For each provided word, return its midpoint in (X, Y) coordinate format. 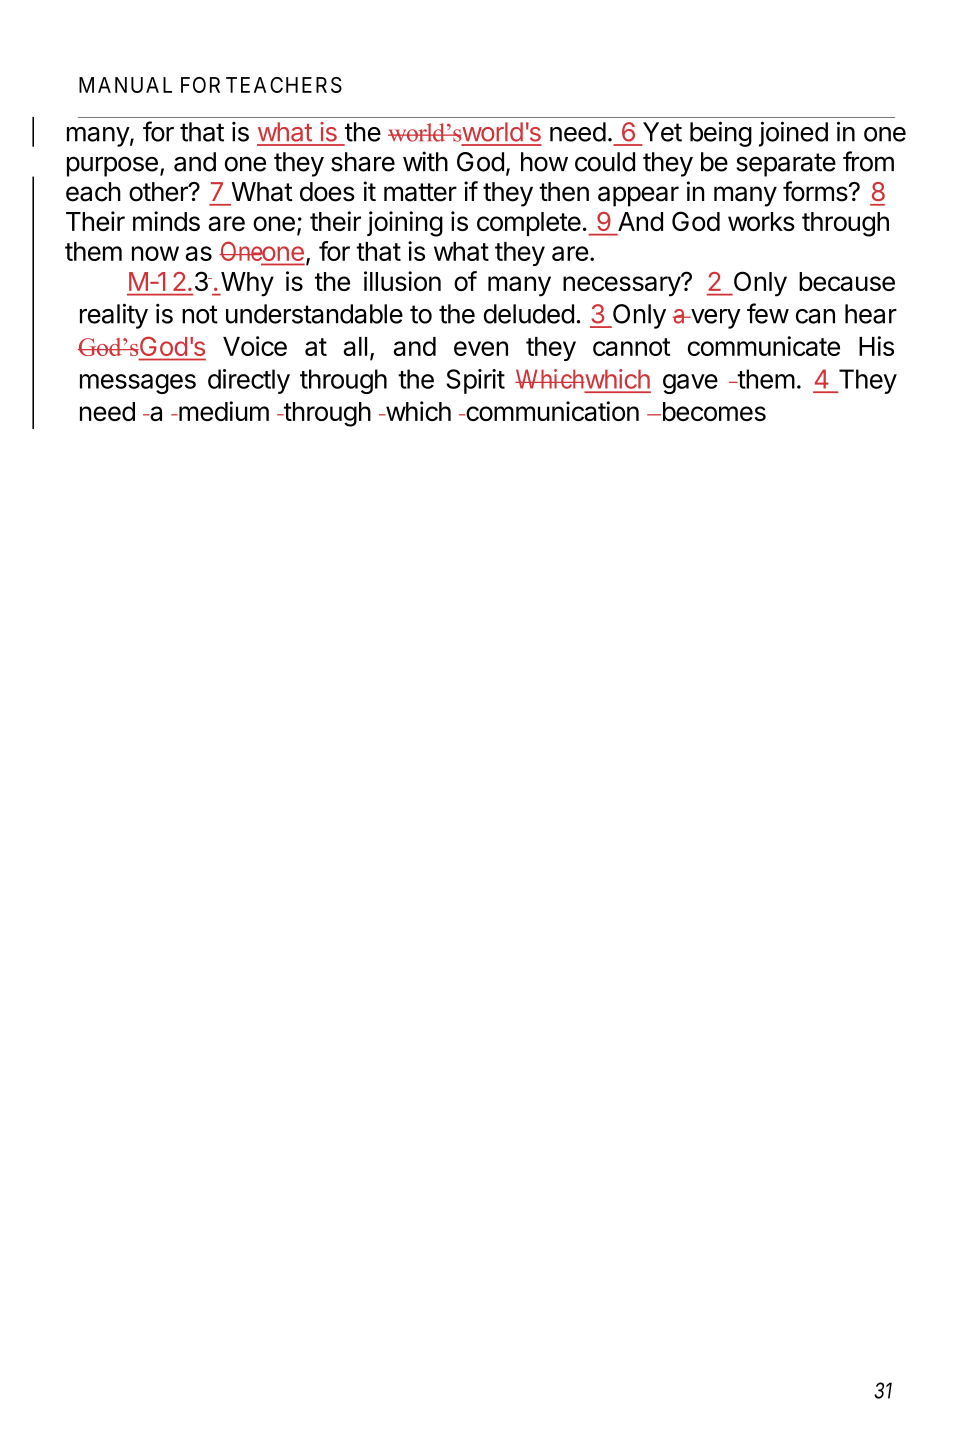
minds (166, 221)
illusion (402, 281)
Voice (255, 346)
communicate (764, 346)
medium (223, 411)
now (155, 253)
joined (793, 134)
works (761, 221)
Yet (662, 132)
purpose (112, 166)
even (481, 348)
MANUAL (125, 85)
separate (786, 165)
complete (529, 224)
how (544, 162)
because (847, 281)
